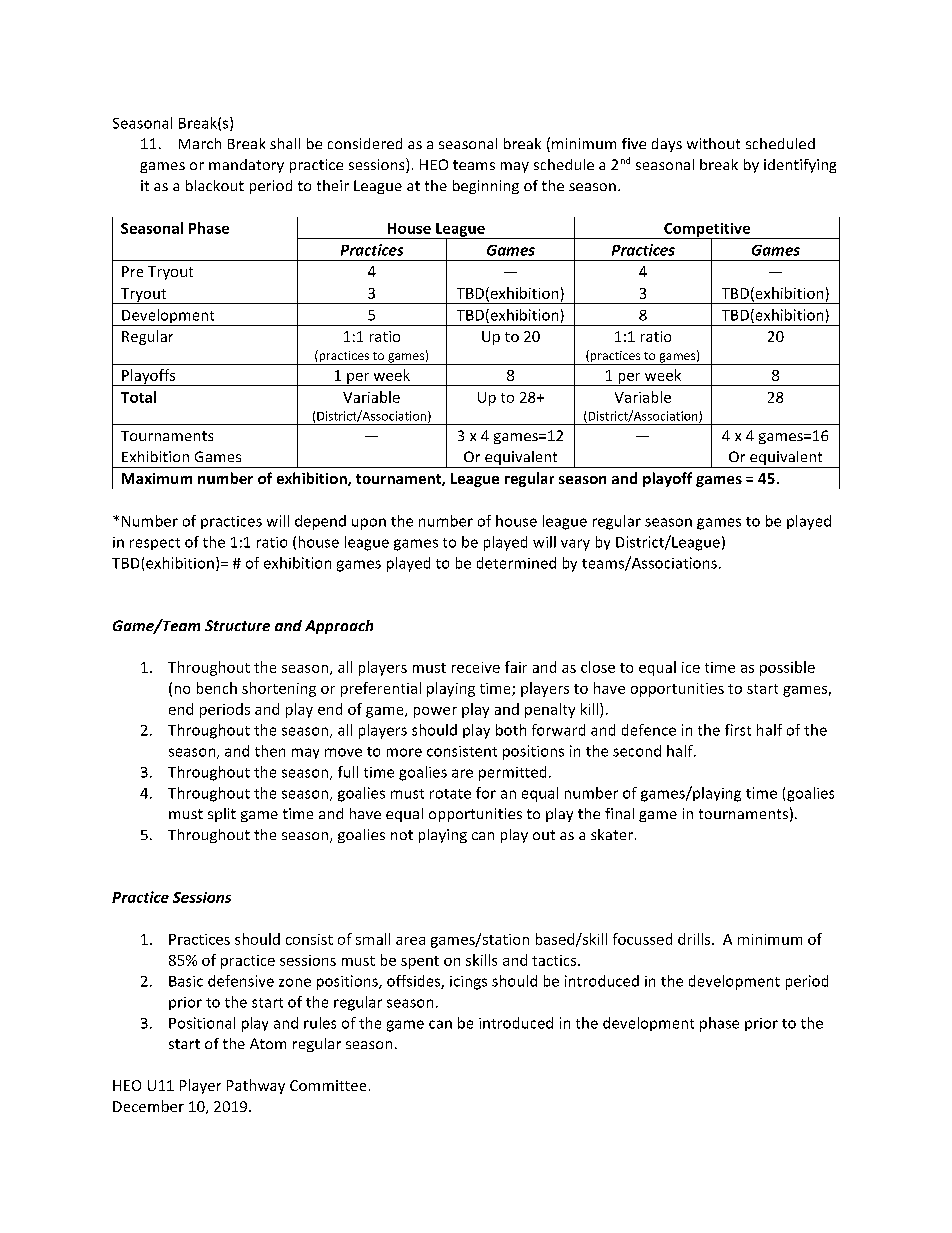 The width and height of the screenshot is (952, 1233). Describe the element at coordinates (328, 1085) in the screenshot. I see `Committee` at that location.
